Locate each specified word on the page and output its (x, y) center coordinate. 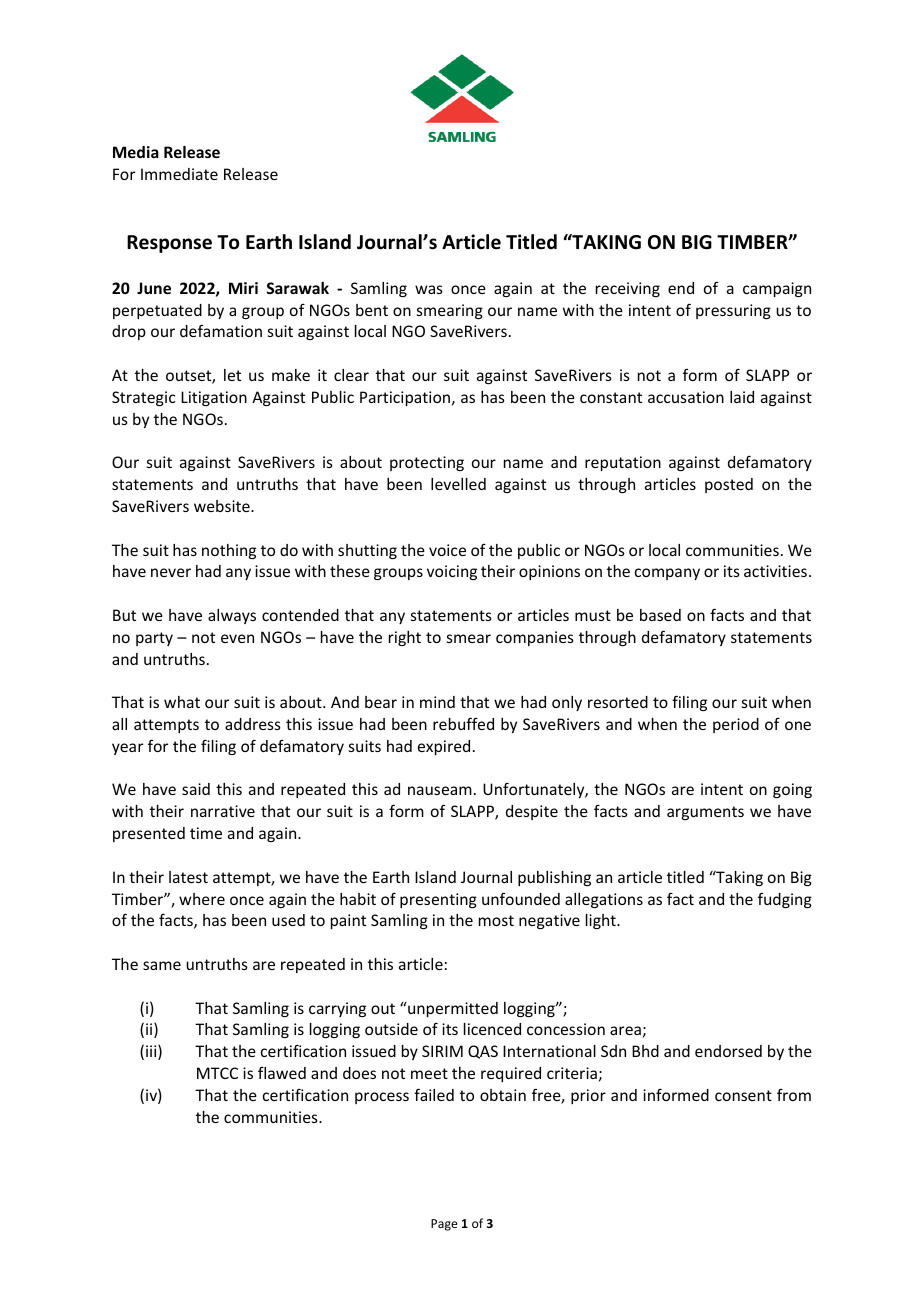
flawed (282, 1073)
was (429, 289)
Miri (243, 288)
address (253, 724)
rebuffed (463, 723)
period (736, 725)
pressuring (733, 311)
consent (743, 1095)
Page (444, 1225)
